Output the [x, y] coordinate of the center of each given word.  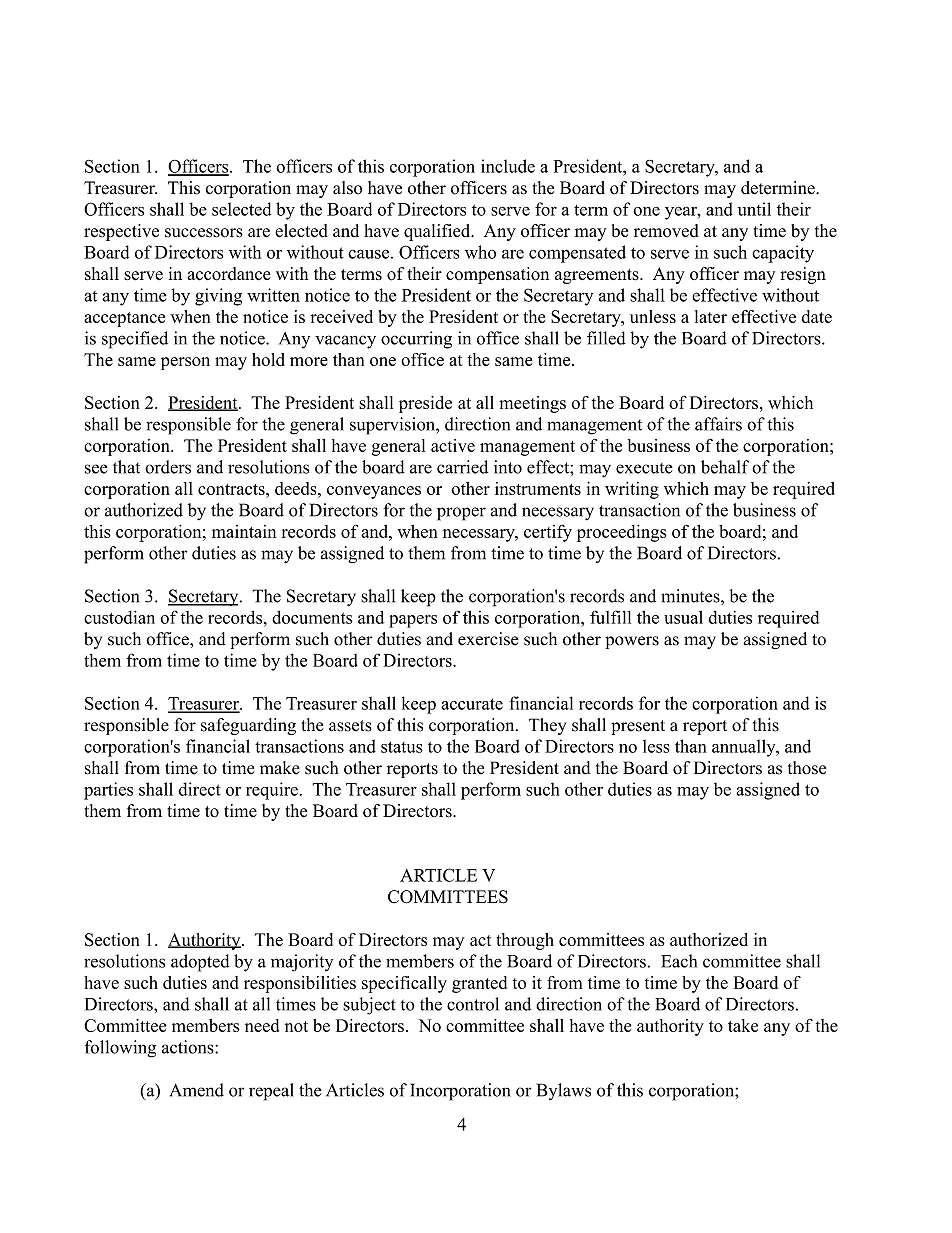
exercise [488, 639]
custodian [119, 617]
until [754, 209]
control [473, 1004]
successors [204, 233]
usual [683, 617]
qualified [438, 232]
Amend [197, 1090]
